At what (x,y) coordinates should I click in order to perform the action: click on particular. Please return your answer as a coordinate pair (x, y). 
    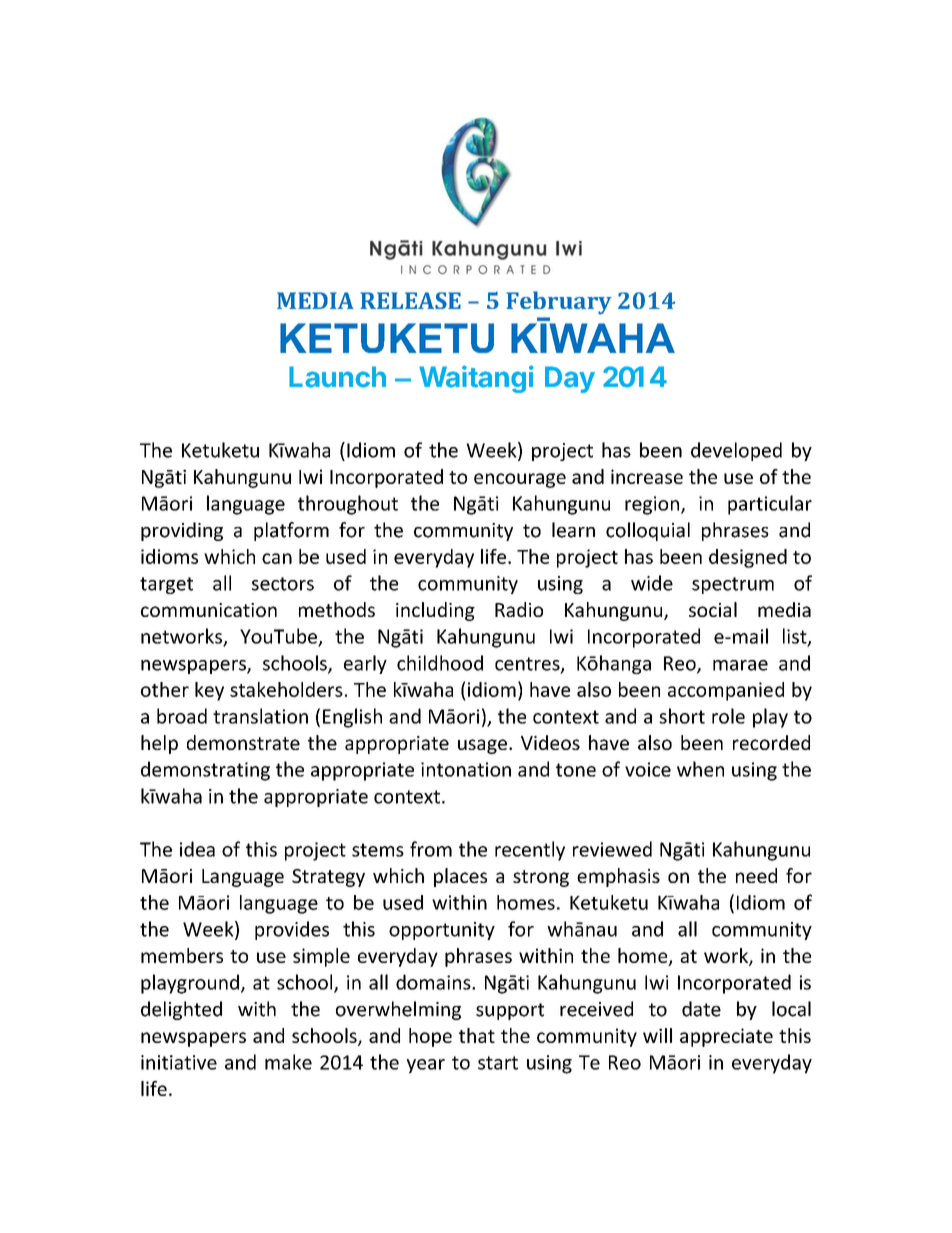
    Looking at the image, I should click on (770, 505).
